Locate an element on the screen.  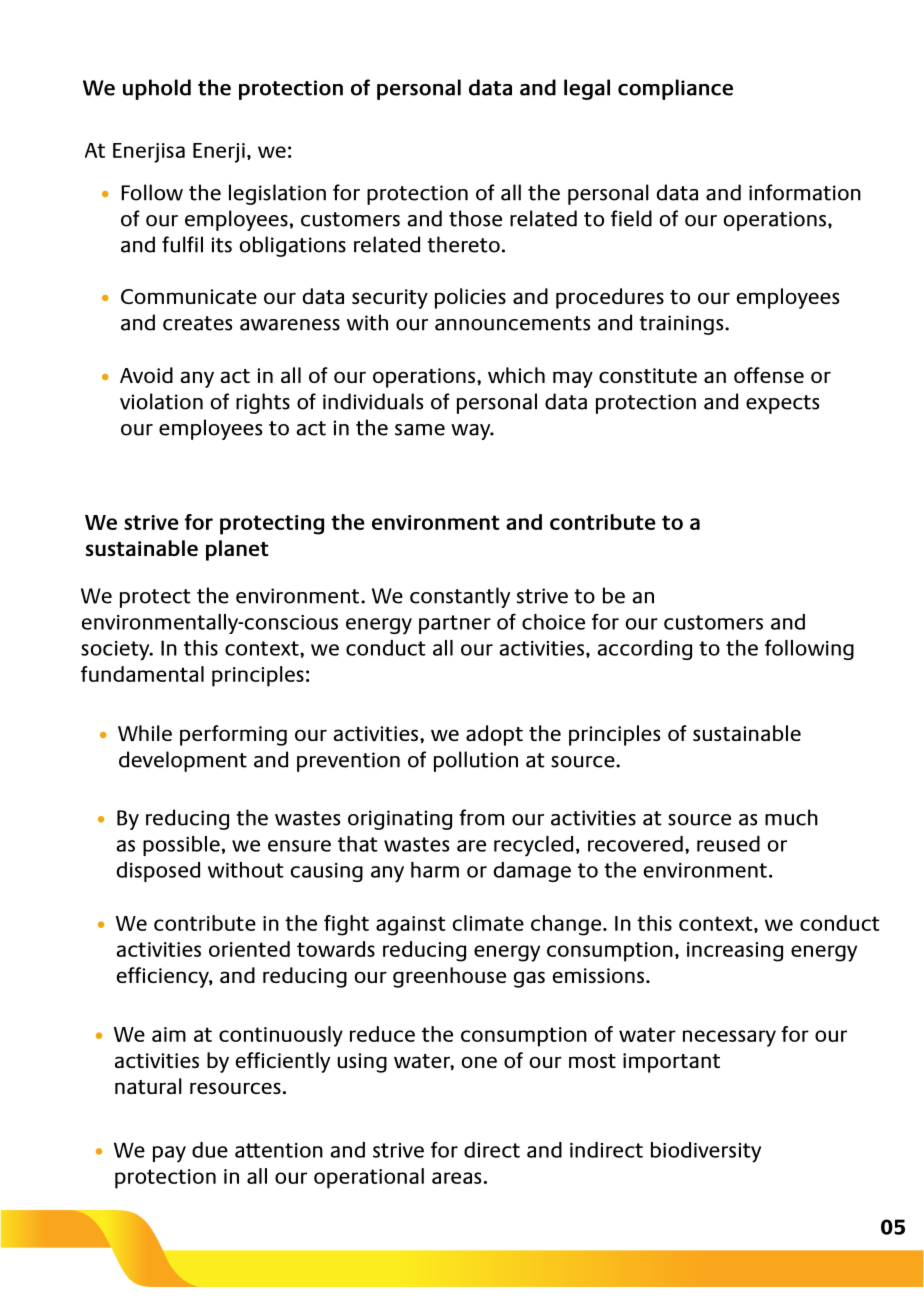
offense is located at coordinates (769, 375).
